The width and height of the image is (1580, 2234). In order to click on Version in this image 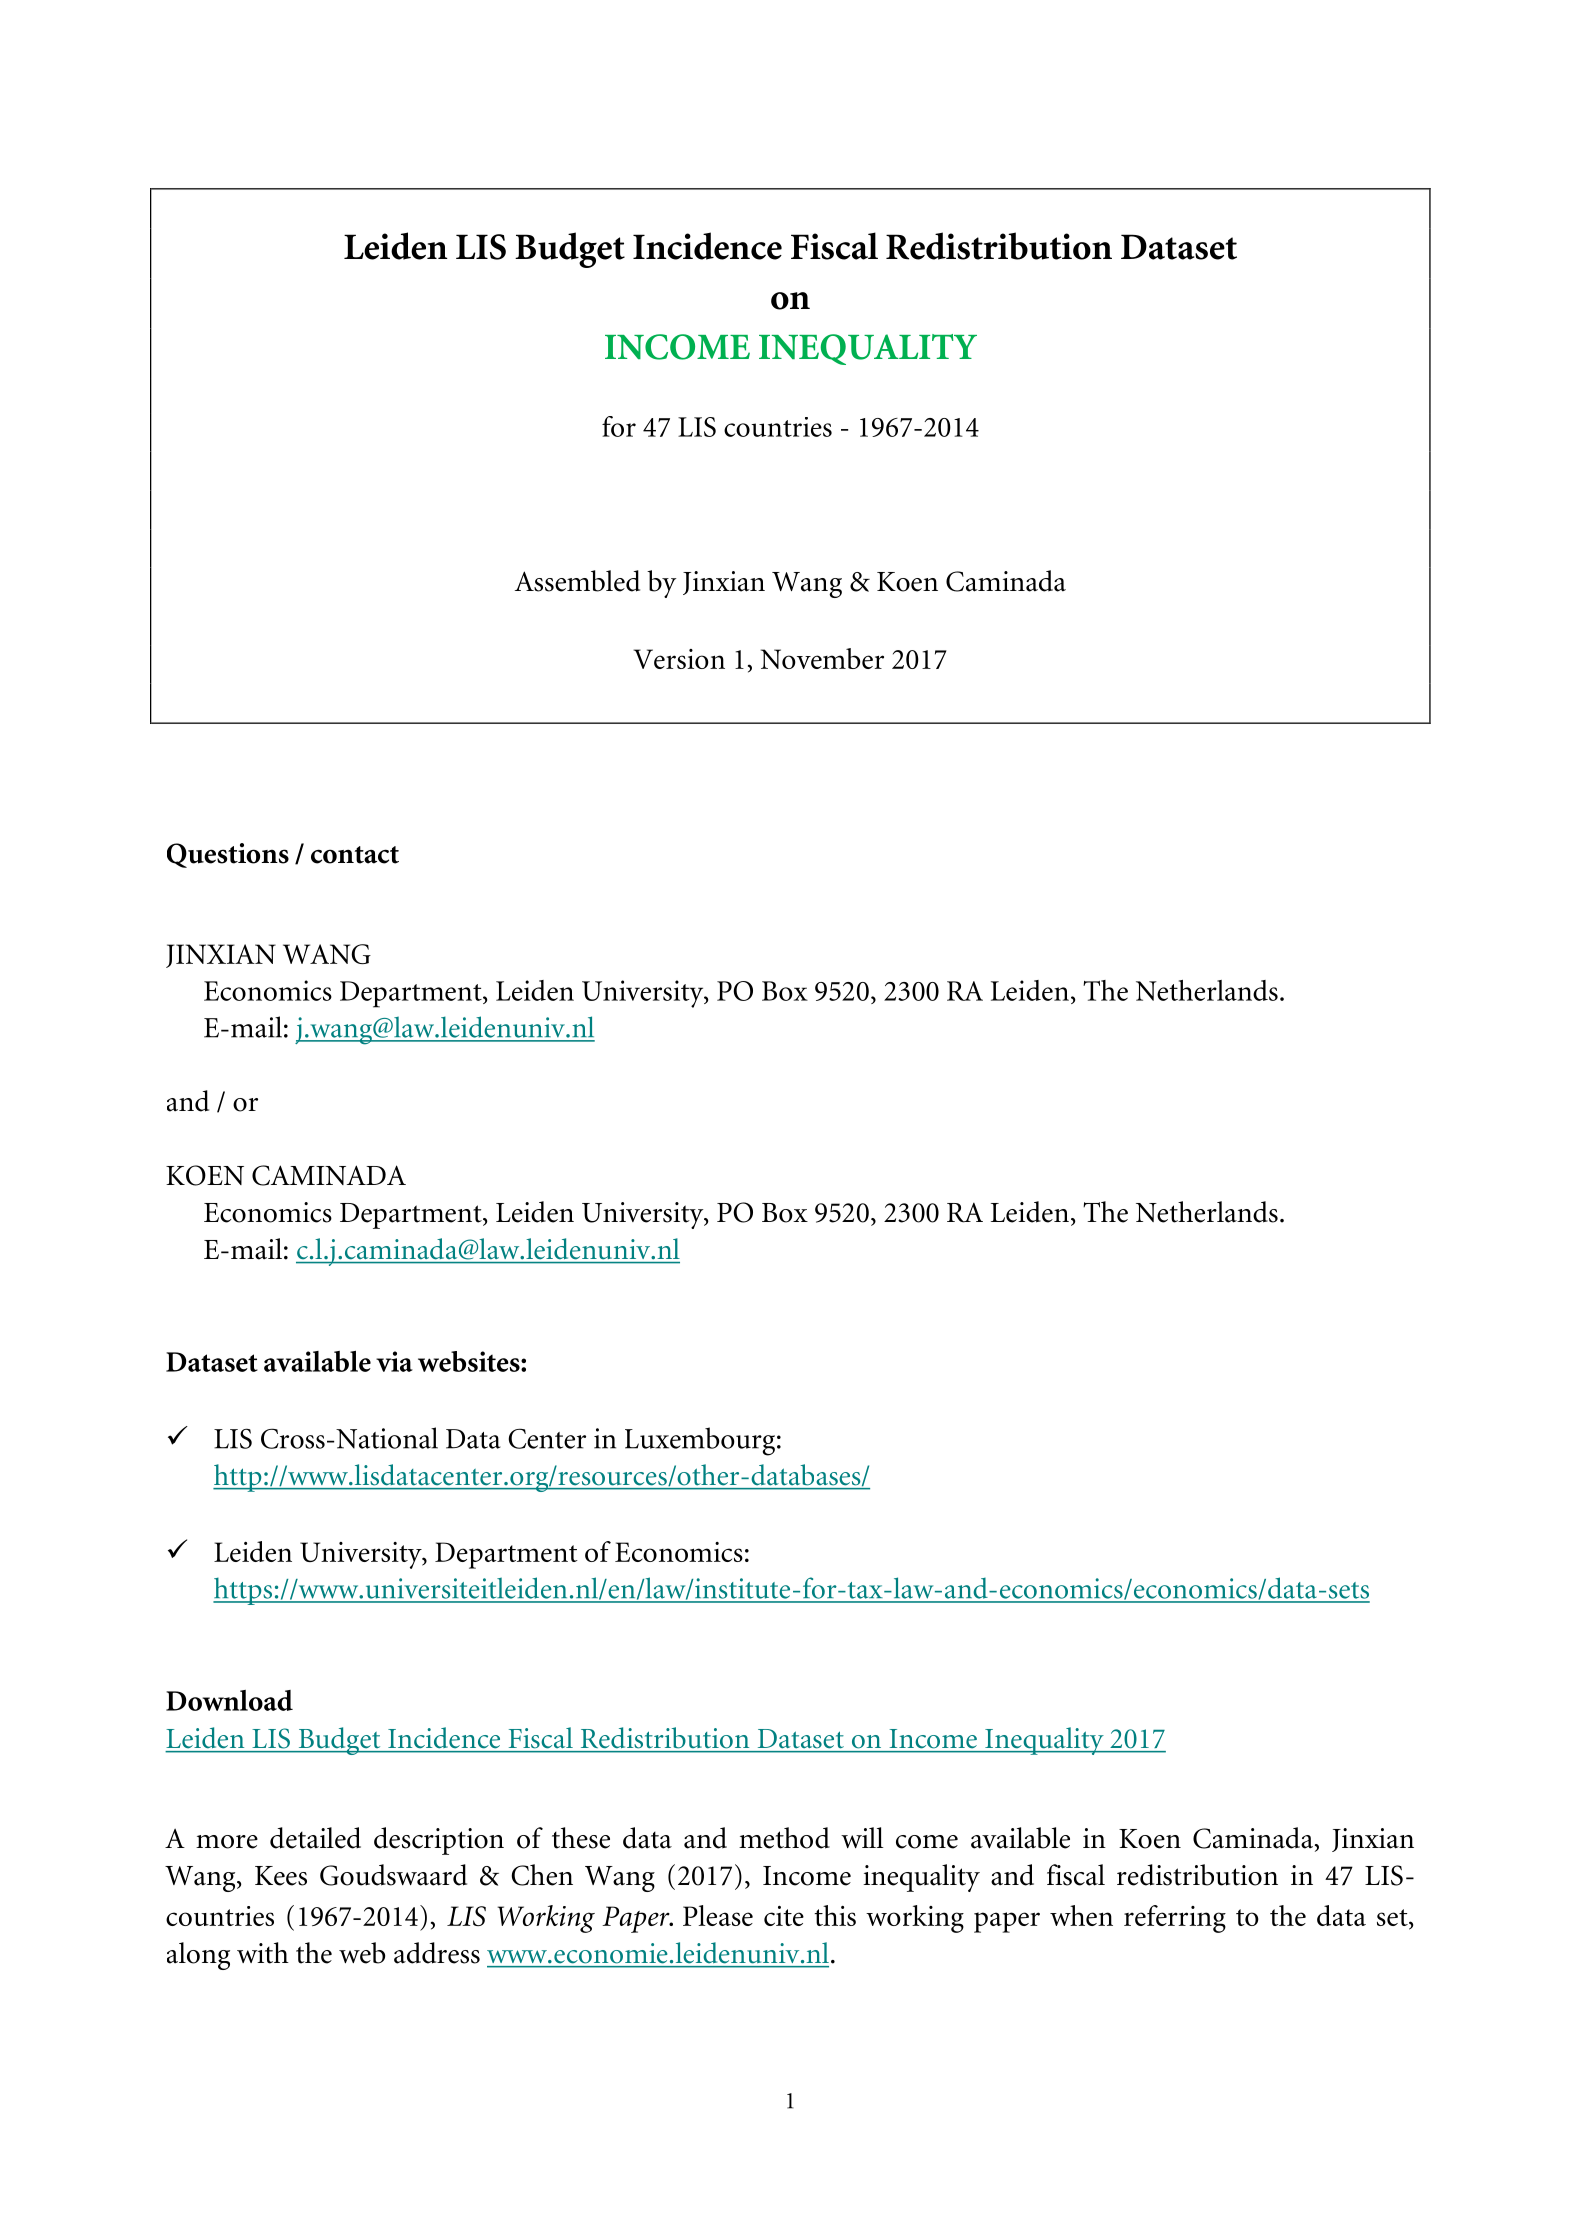, I will do `click(679, 659)`.
